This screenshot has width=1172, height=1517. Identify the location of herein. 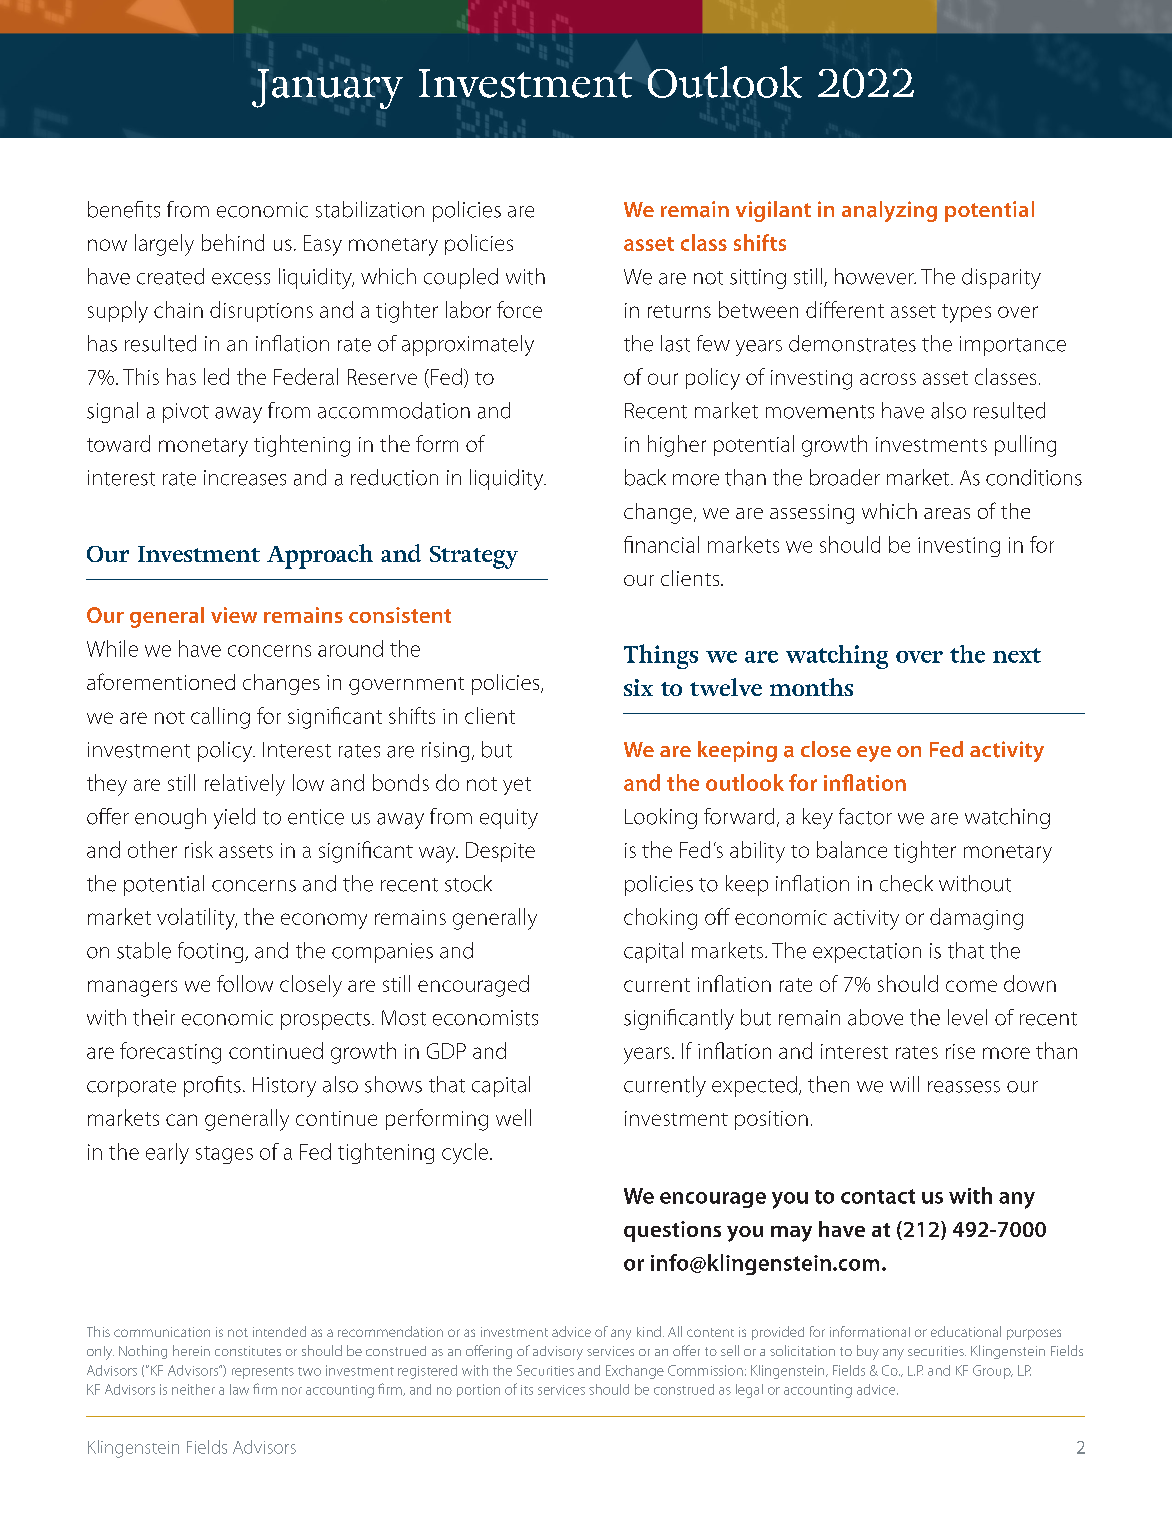
(191, 1350).
